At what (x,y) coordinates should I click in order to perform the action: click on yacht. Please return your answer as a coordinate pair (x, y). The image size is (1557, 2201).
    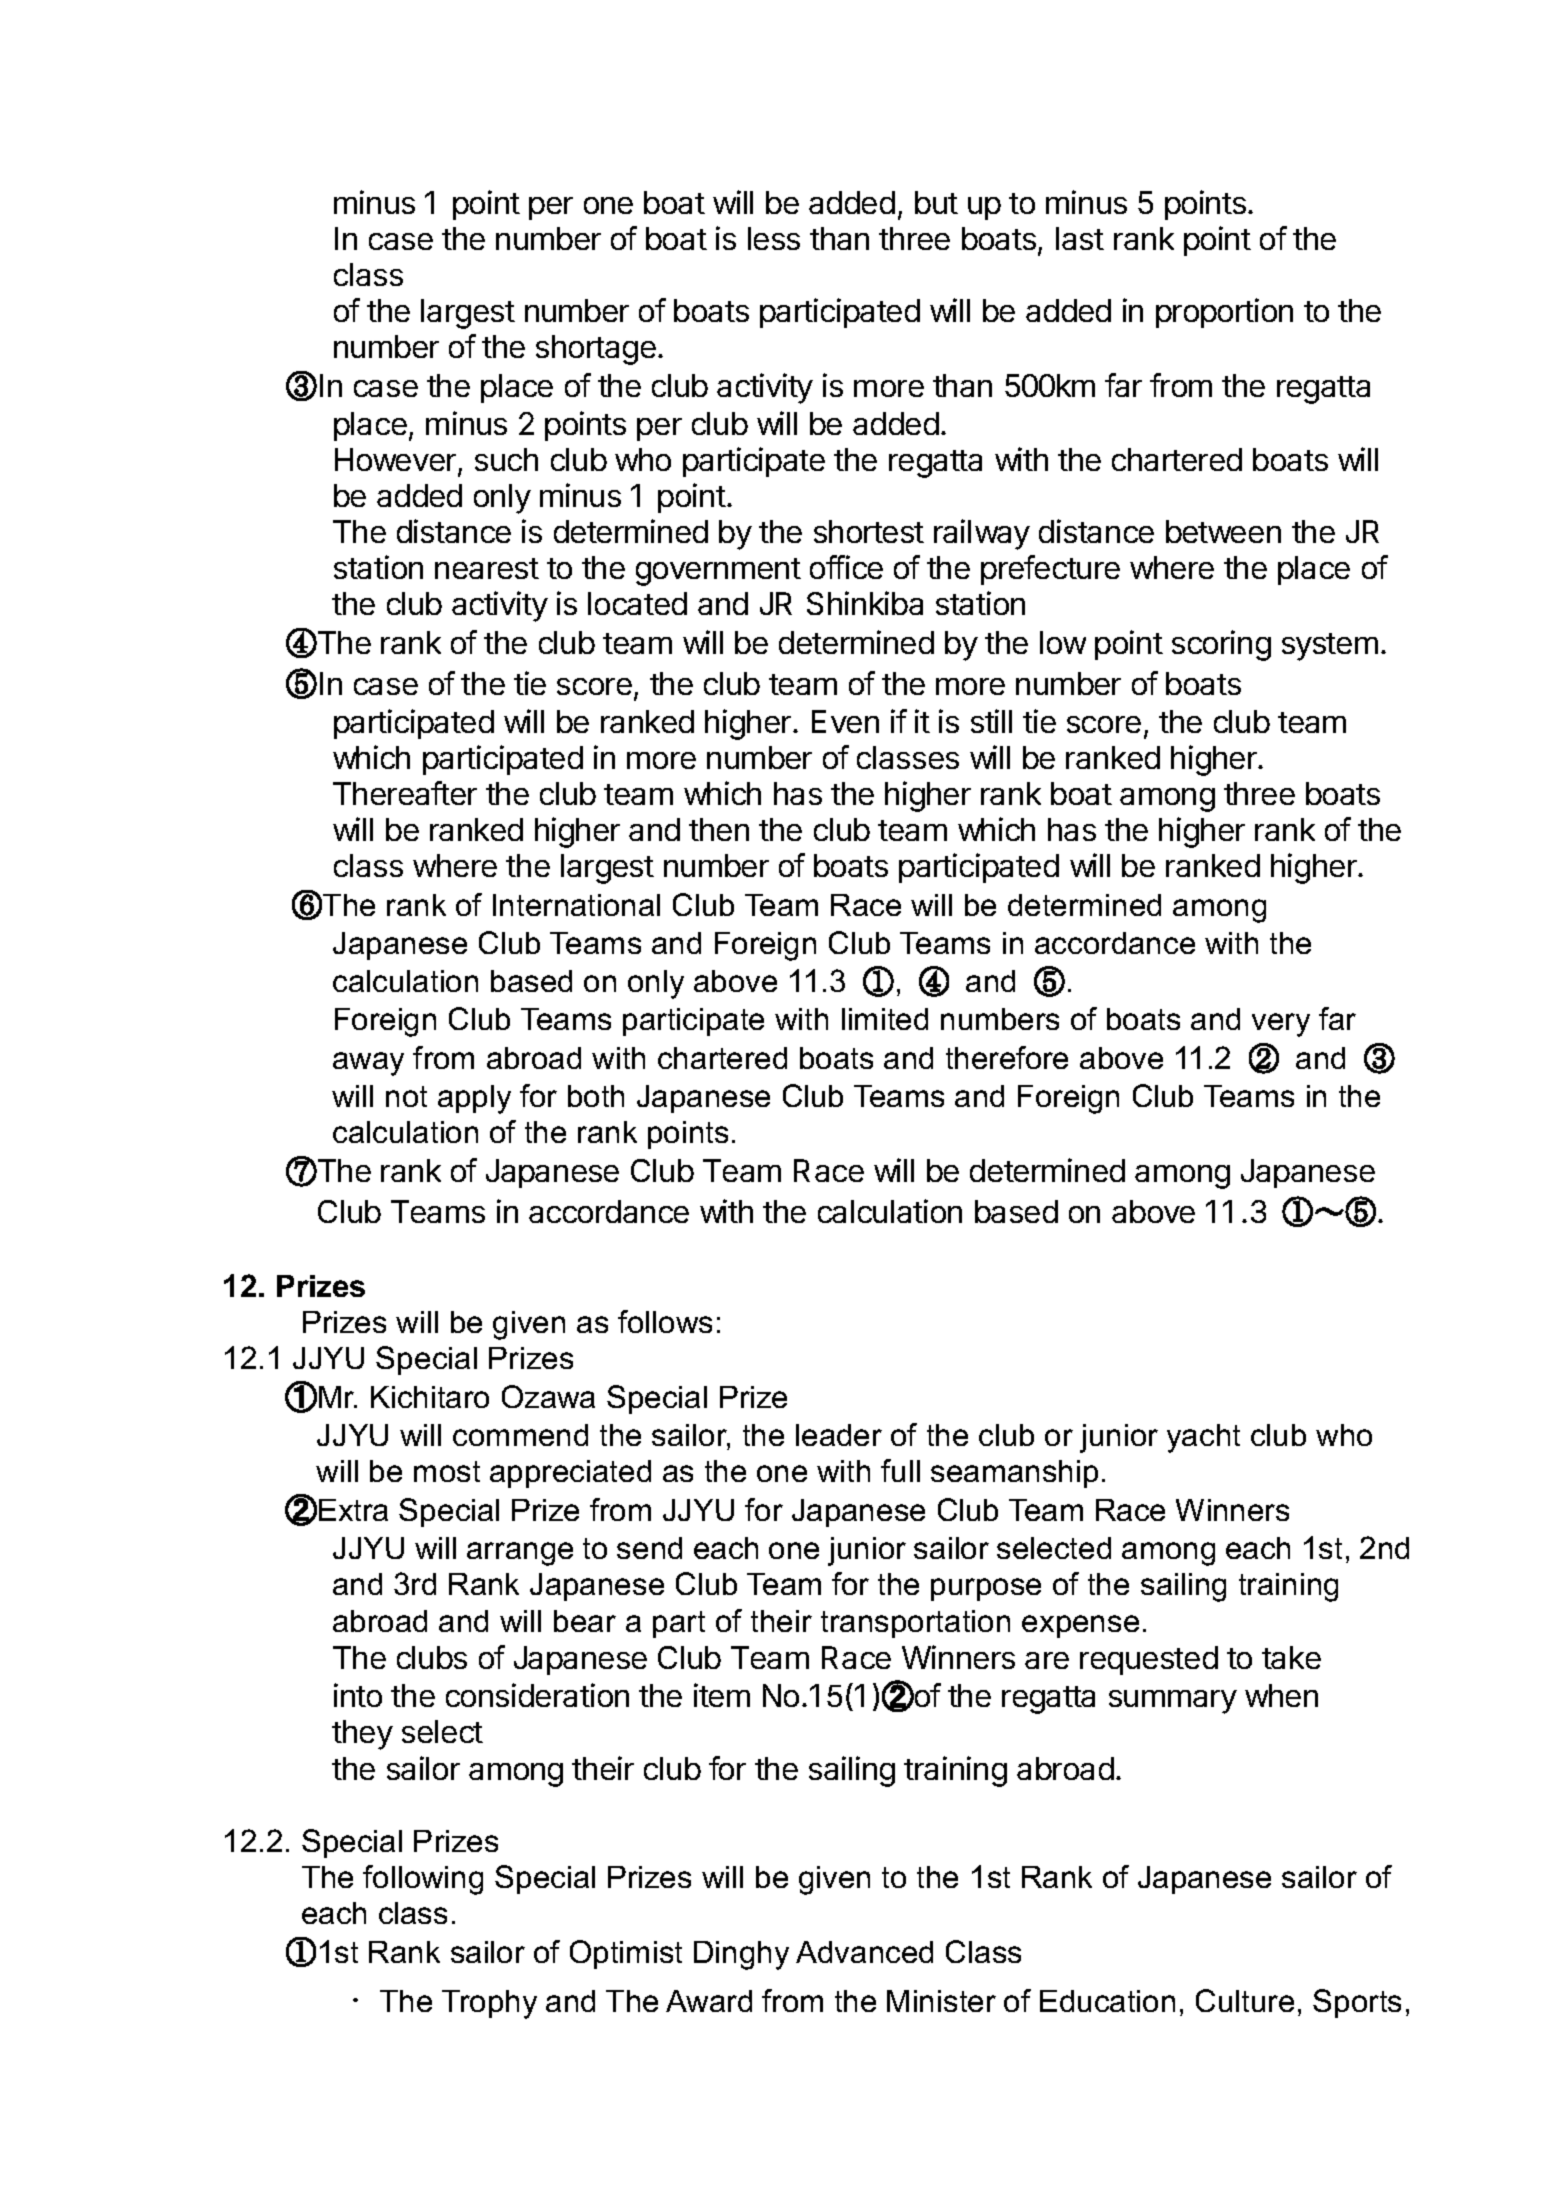
    Looking at the image, I should click on (1203, 1438).
